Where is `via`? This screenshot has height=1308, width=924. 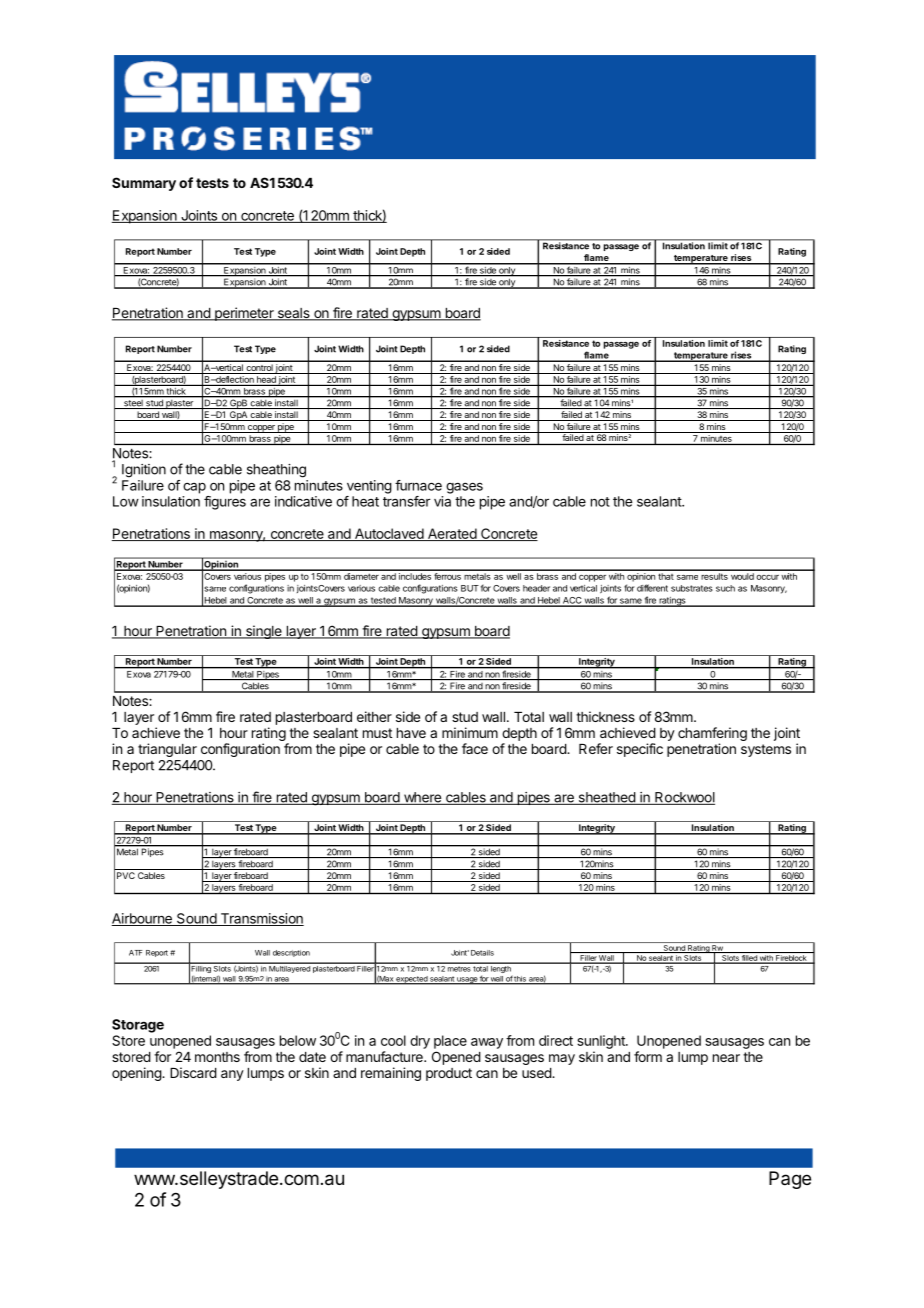 via is located at coordinates (442, 501).
